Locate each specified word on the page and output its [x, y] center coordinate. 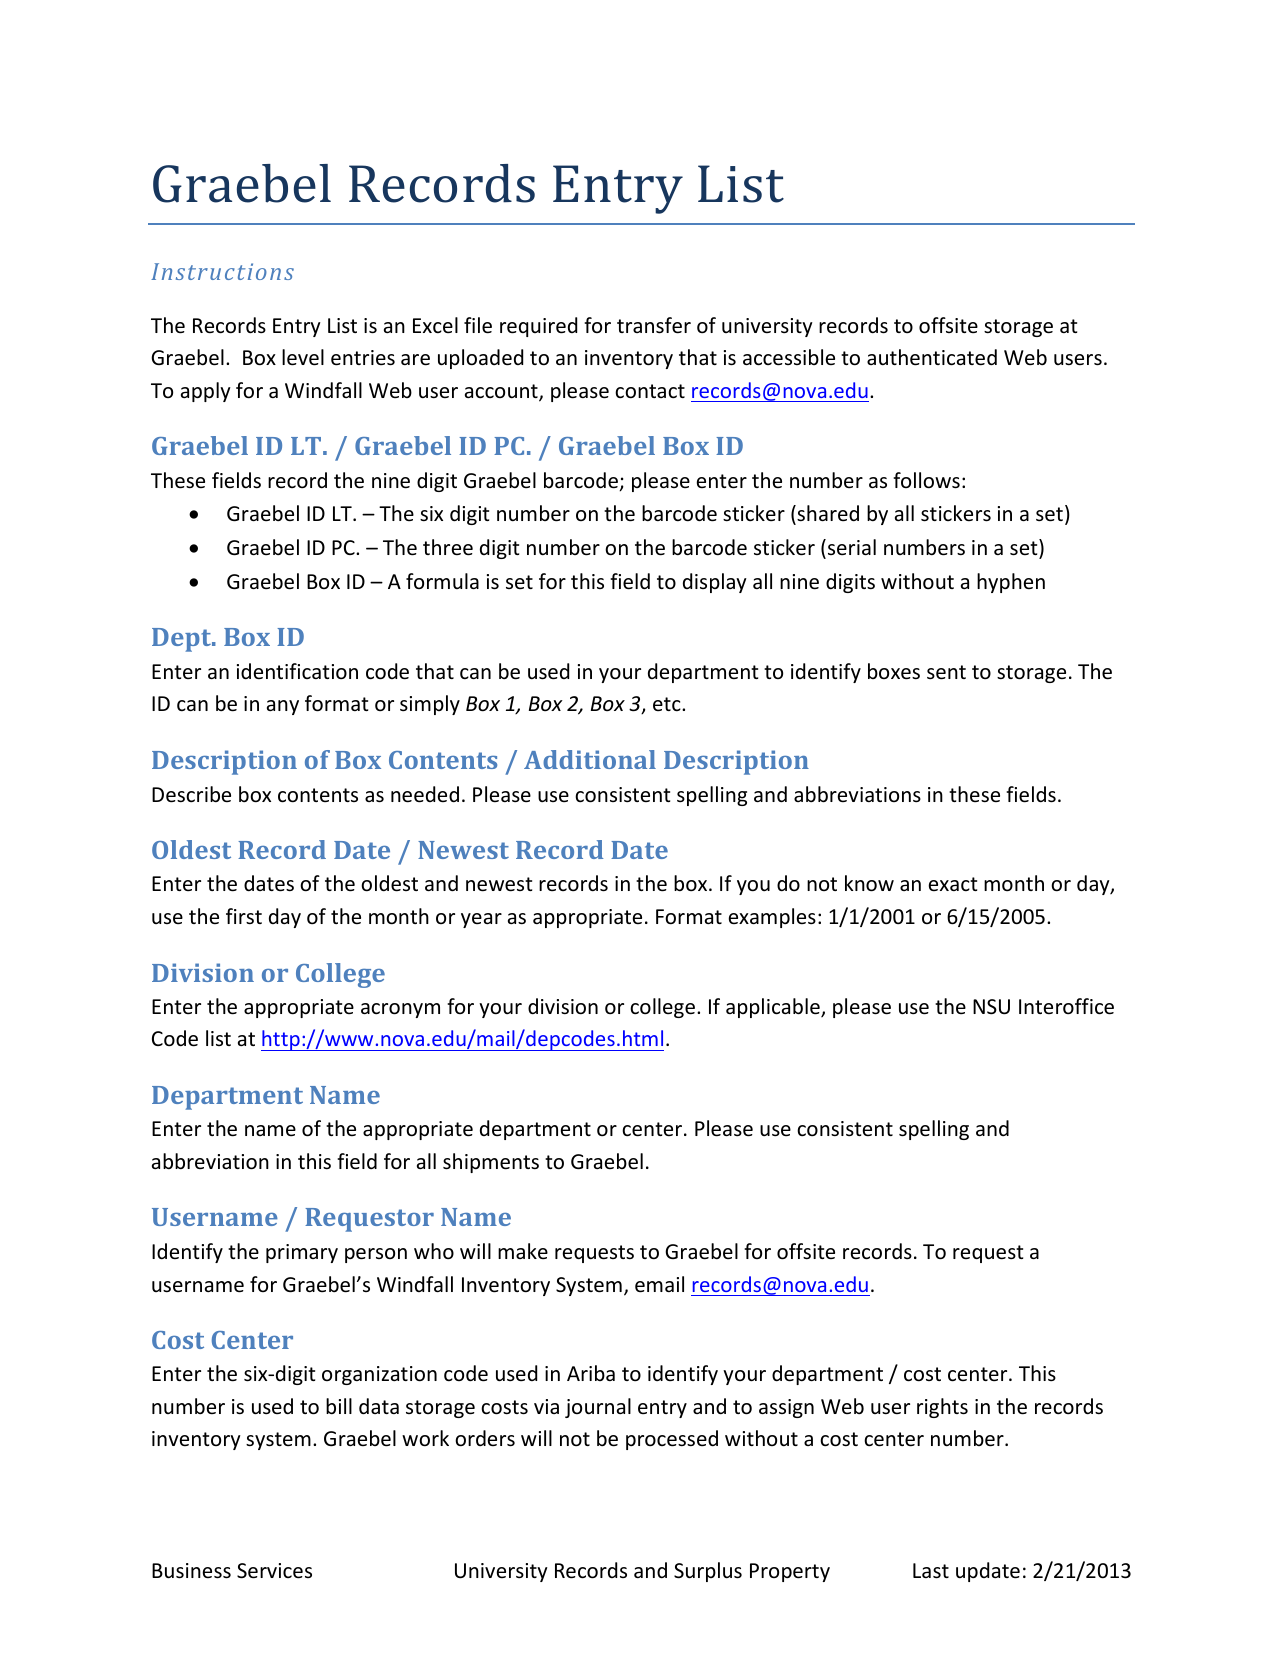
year [481, 920]
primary [302, 1253]
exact [953, 884]
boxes [894, 671]
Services [274, 1571]
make [523, 1251]
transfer [654, 325]
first [244, 916]
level [303, 357]
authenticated [932, 357]
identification [297, 671]
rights [942, 1408]
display [715, 583]
